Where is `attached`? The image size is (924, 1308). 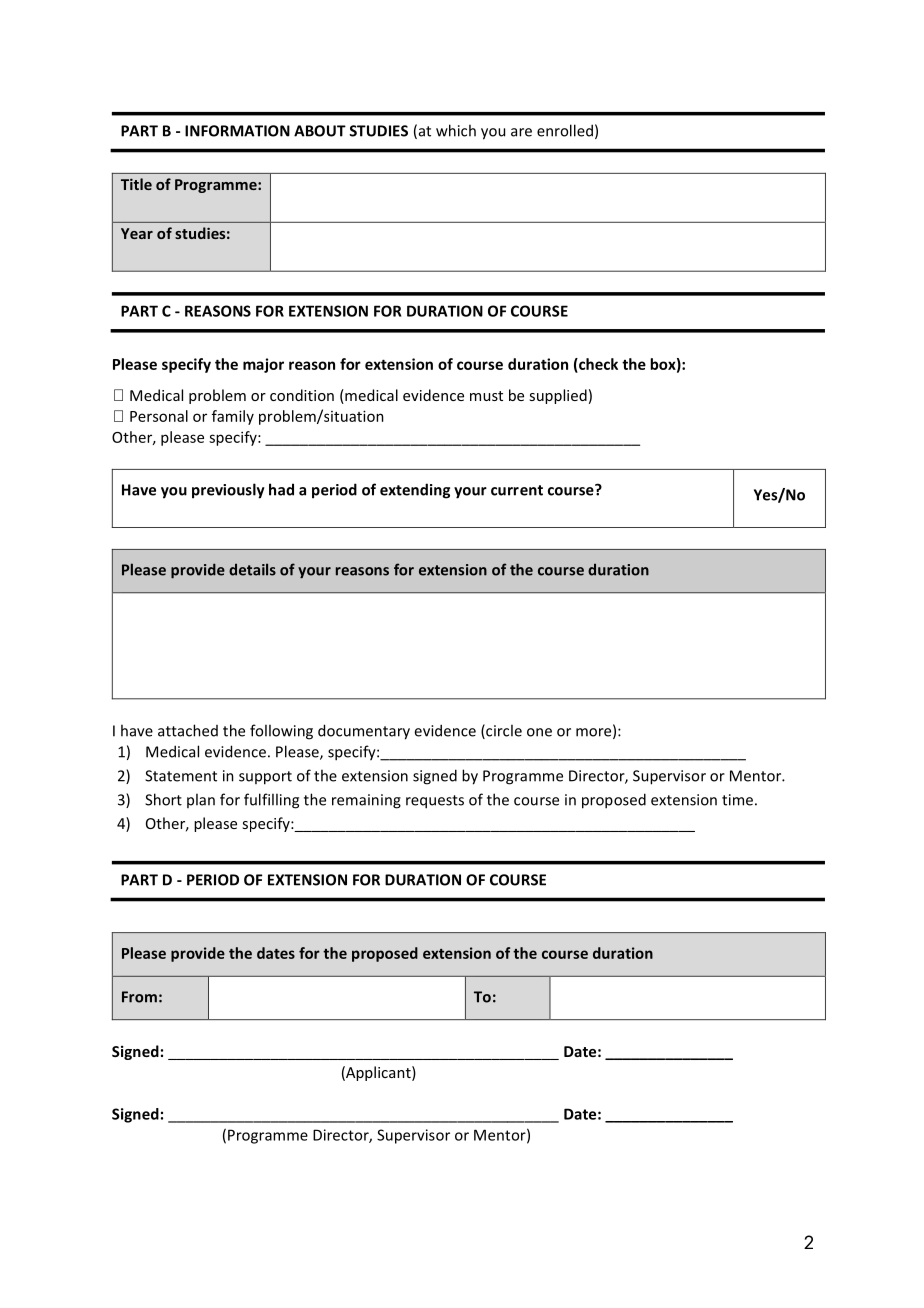 attached is located at coordinates (188, 730).
